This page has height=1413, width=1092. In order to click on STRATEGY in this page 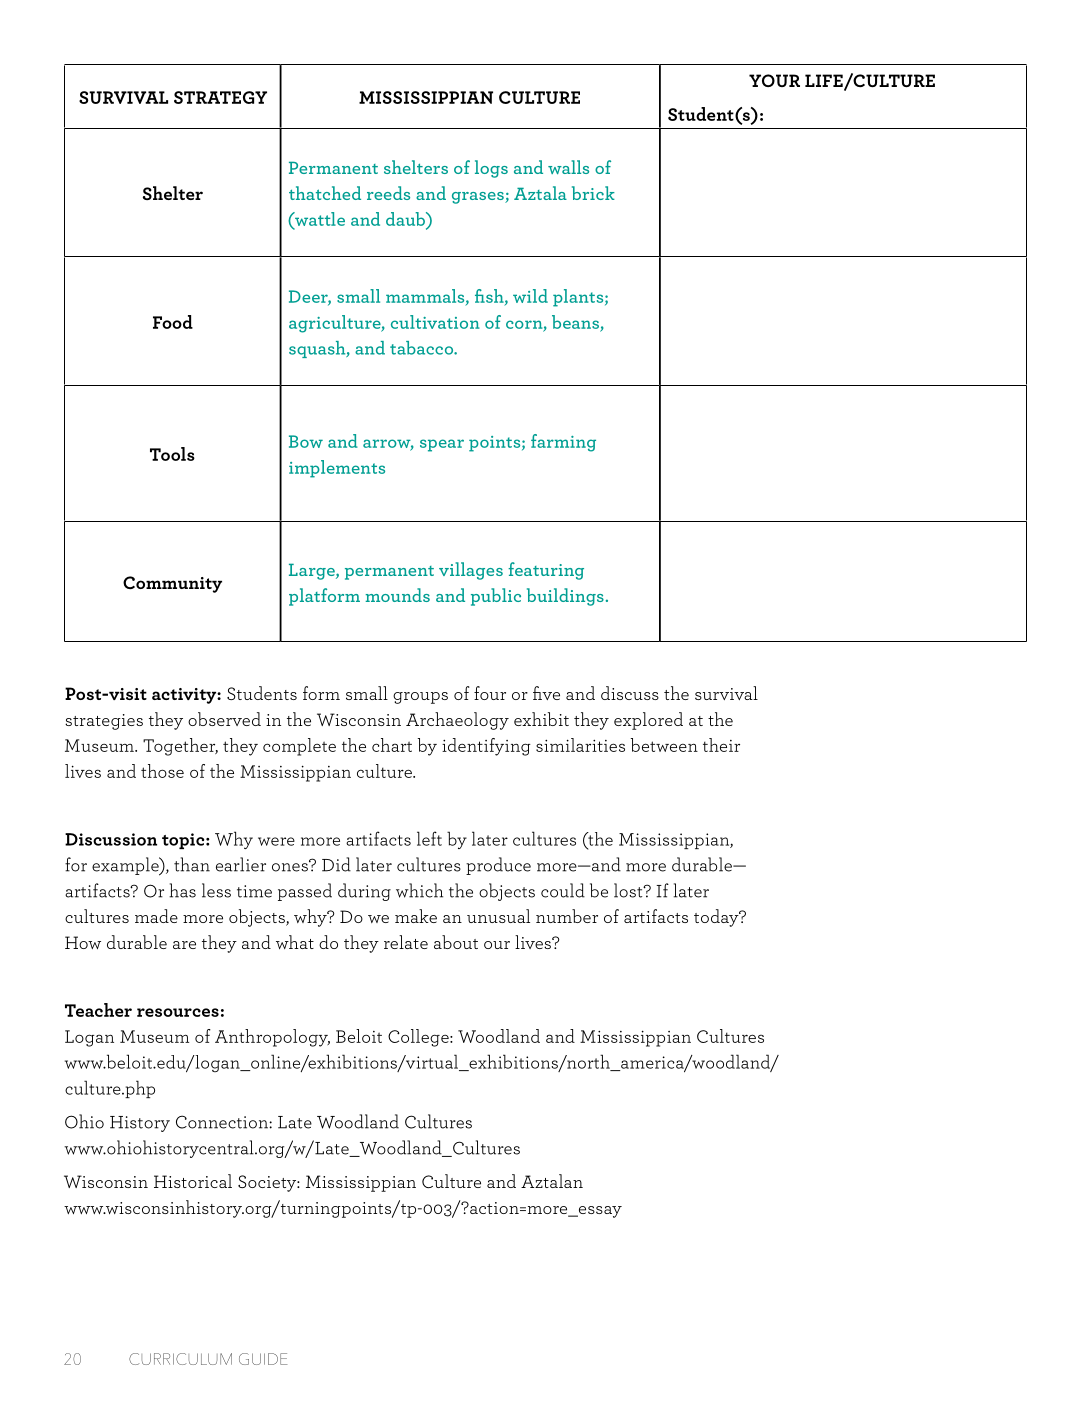, I will do `click(220, 97)`.
